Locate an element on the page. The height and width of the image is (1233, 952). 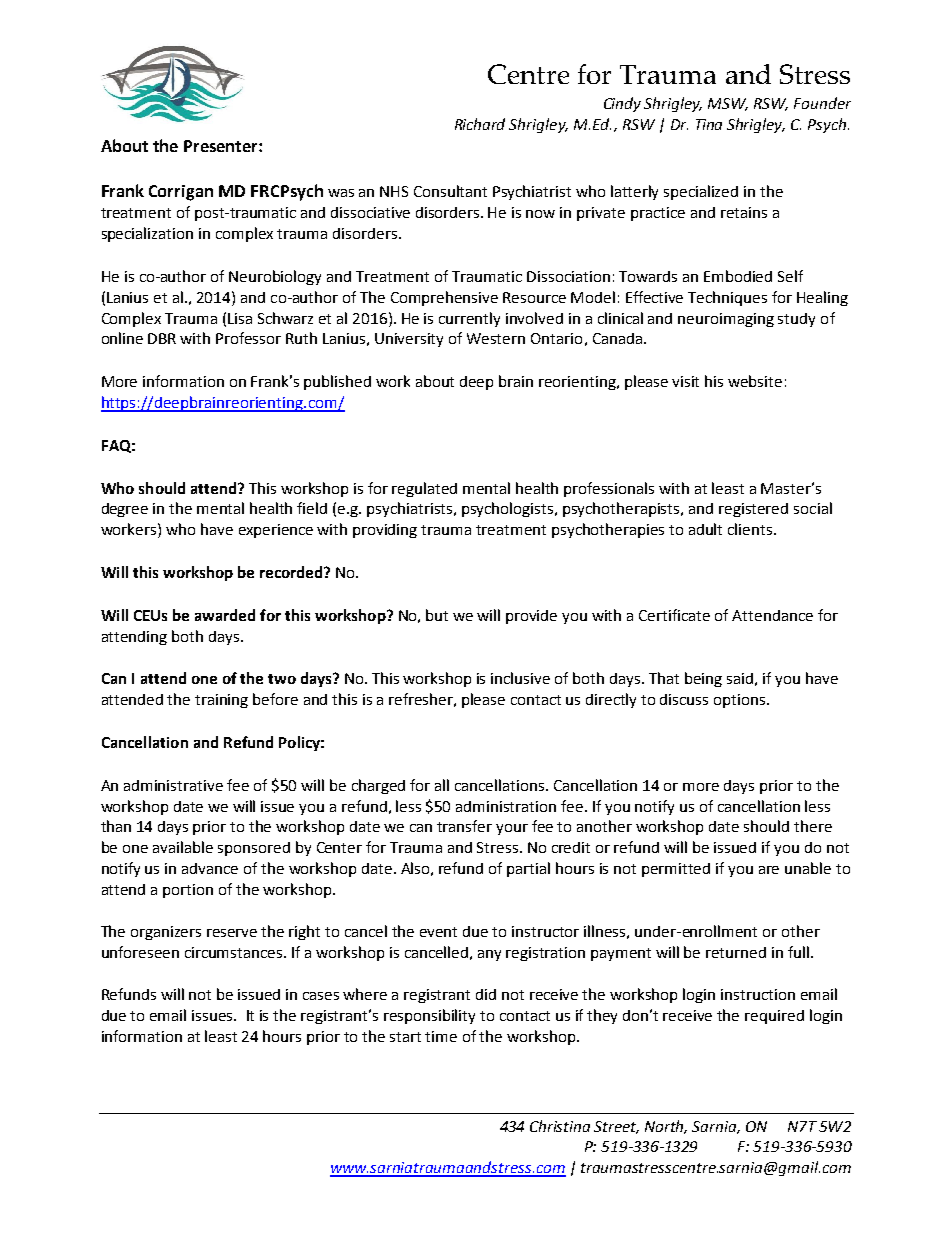
Richard is located at coordinates (480, 124).
